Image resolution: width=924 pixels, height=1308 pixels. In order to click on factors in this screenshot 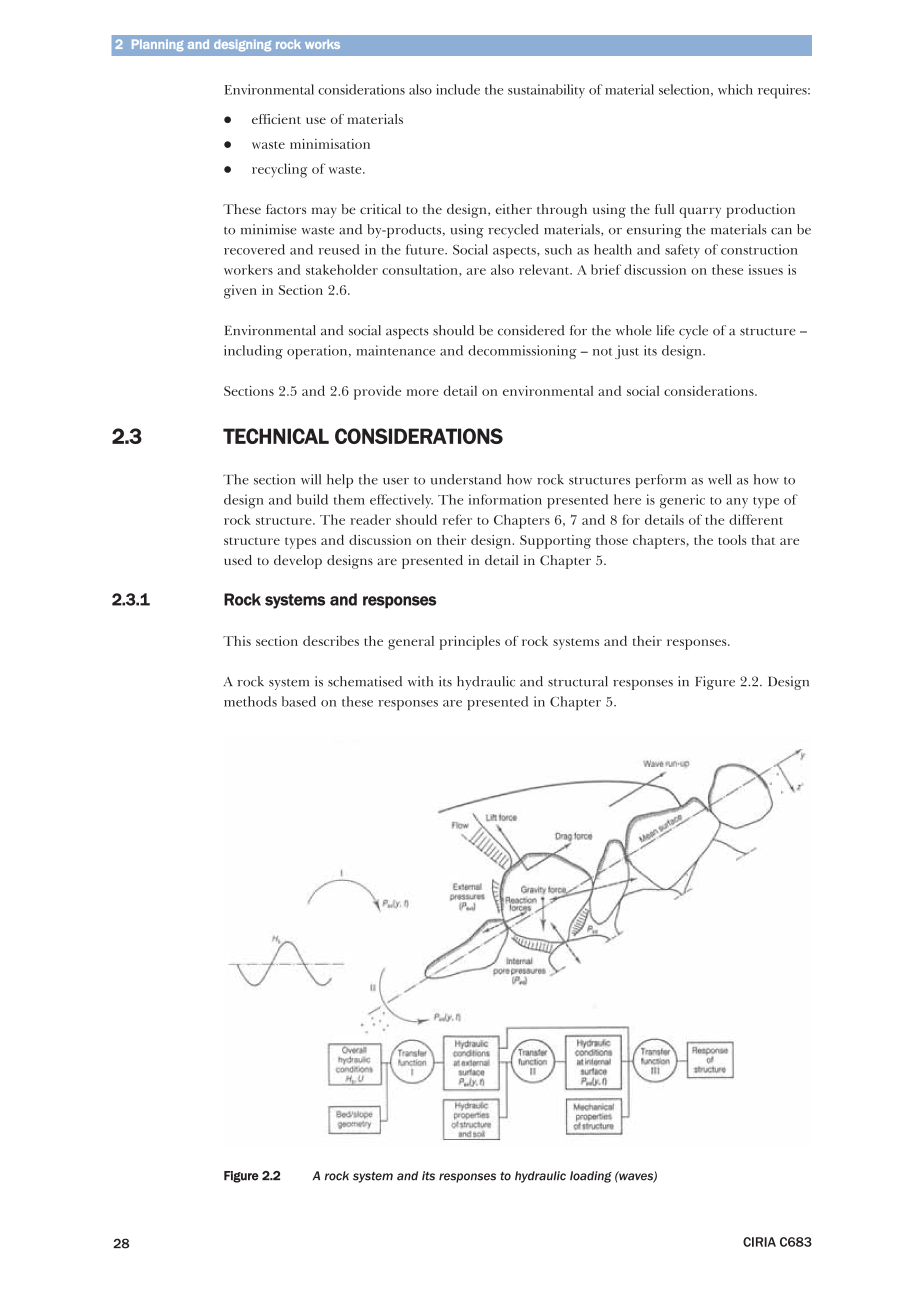, I will do `click(286, 209)`.
